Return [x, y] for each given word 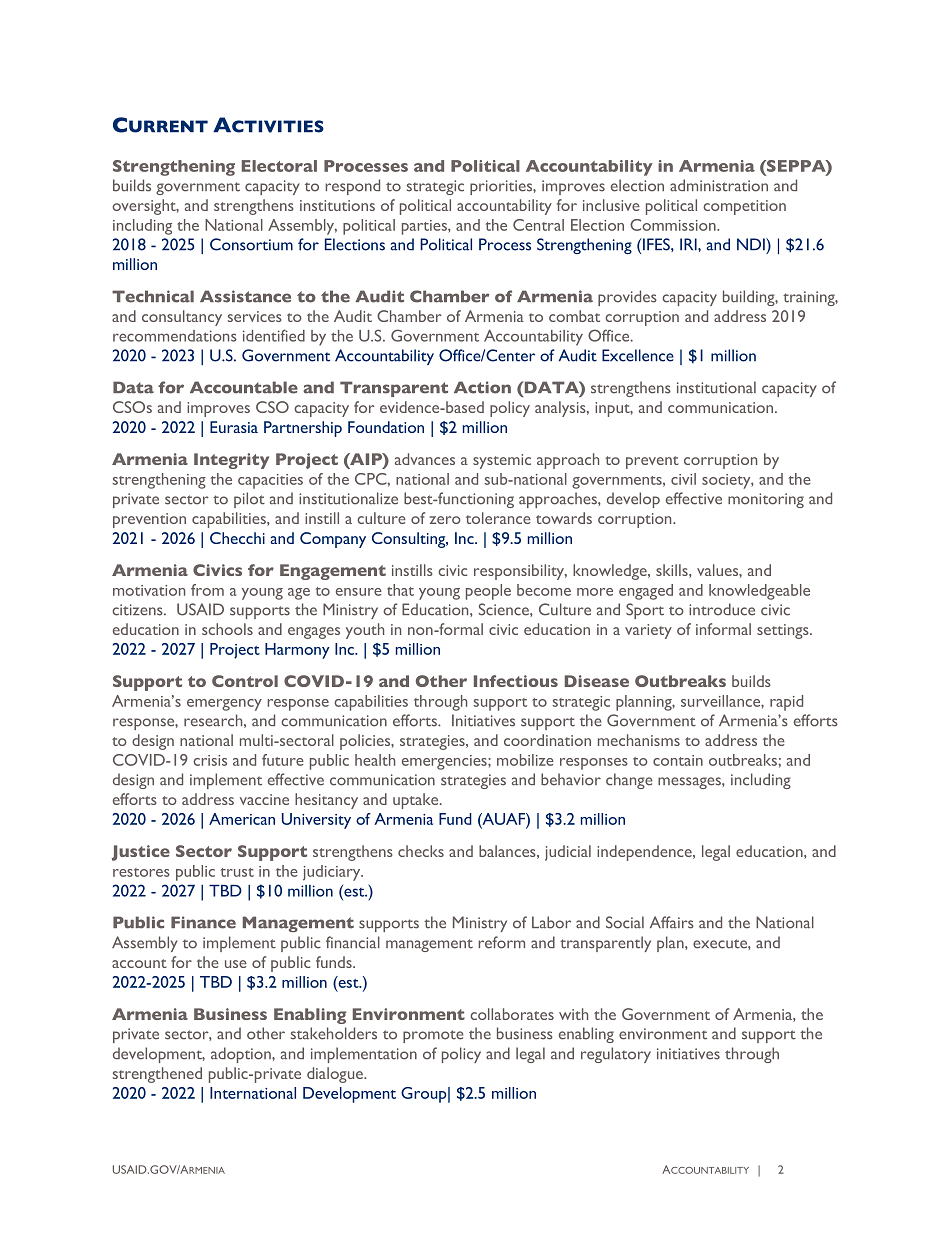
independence [645, 853]
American [242, 819]
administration [719, 185]
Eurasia [234, 427]
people [488, 592]
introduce [722, 609]
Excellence [638, 355]
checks [421, 851]
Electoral [279, 166]
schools [227, 629]
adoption [242, 1055]
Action [482, 387]
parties [425, 227]
